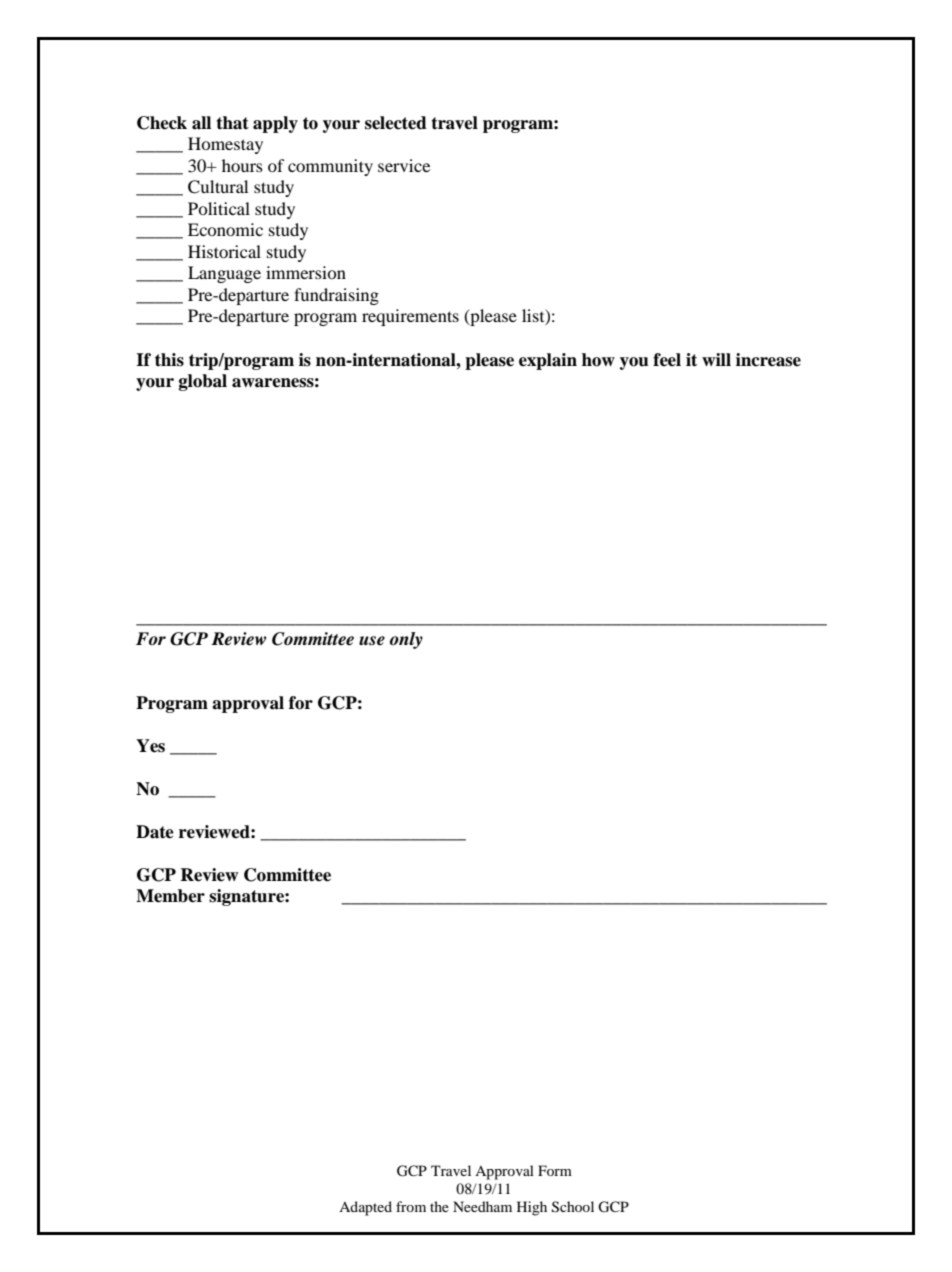 The height and width of the image is (1272, 952). What do you see at coordinates (372, 641) in the image?
I see `use` at bounding box center [372, 641].
